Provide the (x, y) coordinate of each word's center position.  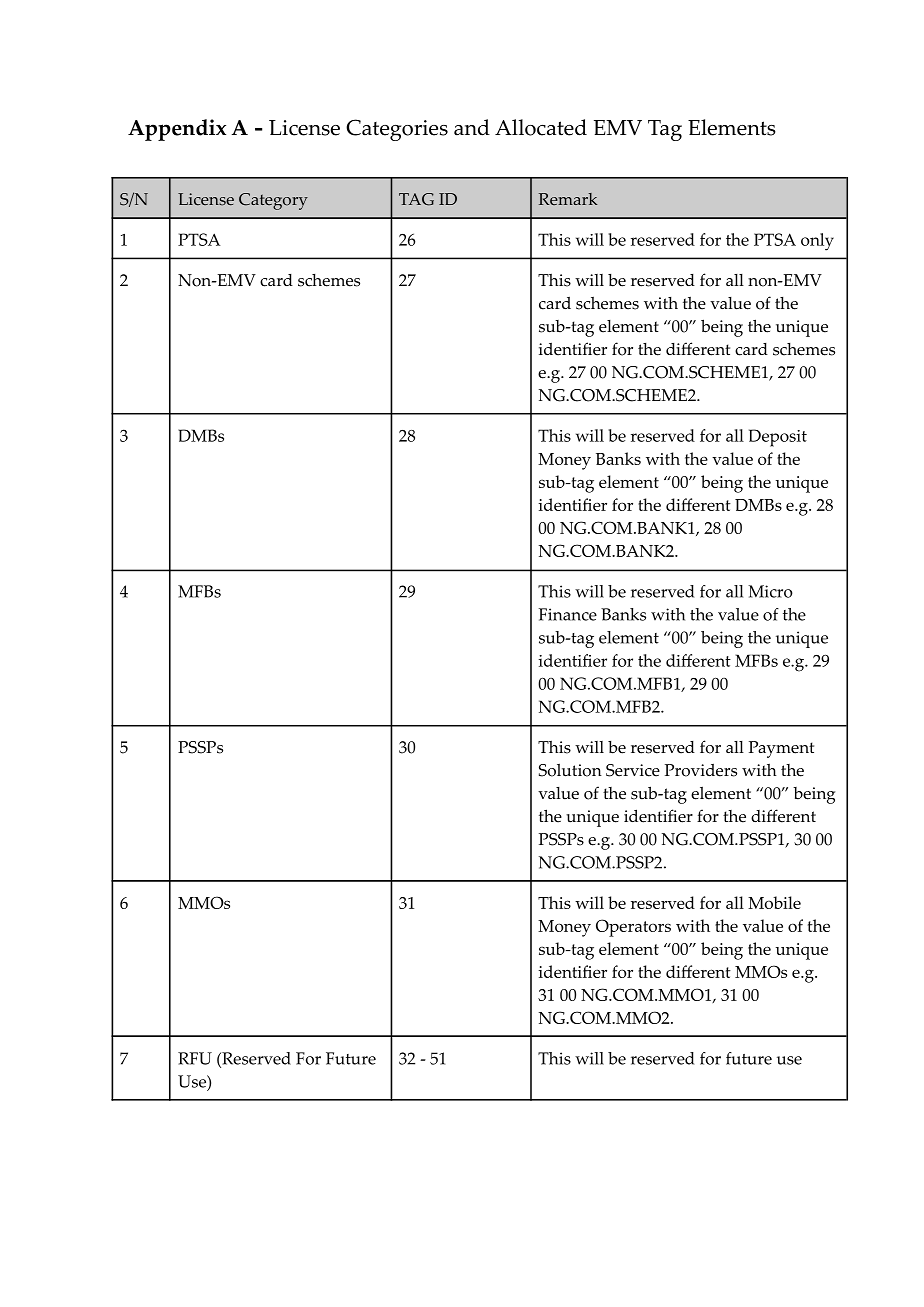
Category (273, 201)
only (817, 242)
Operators (633, 928)
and (472, 127)
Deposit (778, 438)
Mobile (774, 902)
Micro (770, 591)
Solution (570, 770)
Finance (568, 614)
